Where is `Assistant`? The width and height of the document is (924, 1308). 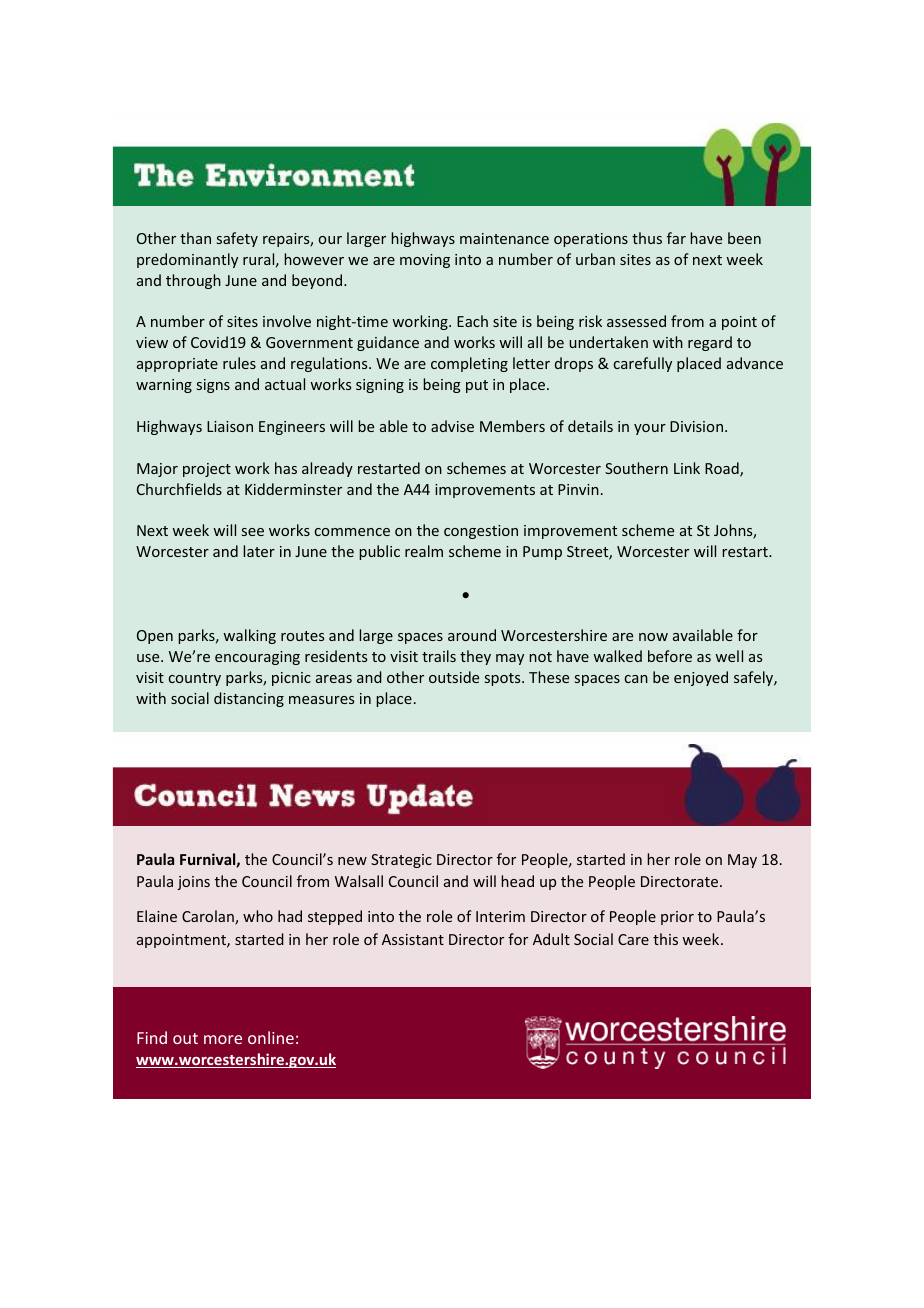 Assistant is located at coordinates (413, 939).
